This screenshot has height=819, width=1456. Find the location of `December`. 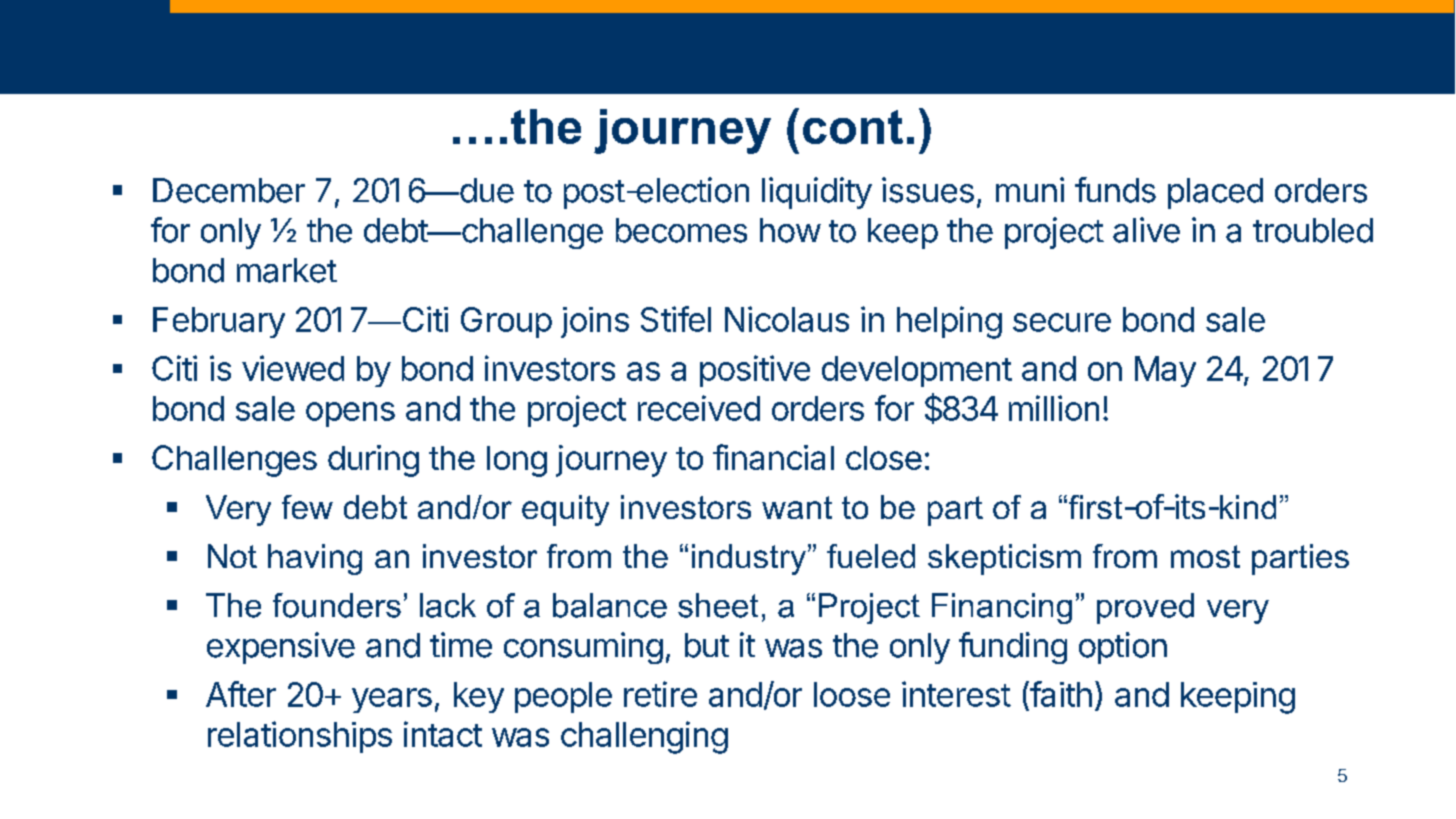

December is located at coordinates (229, 190).
